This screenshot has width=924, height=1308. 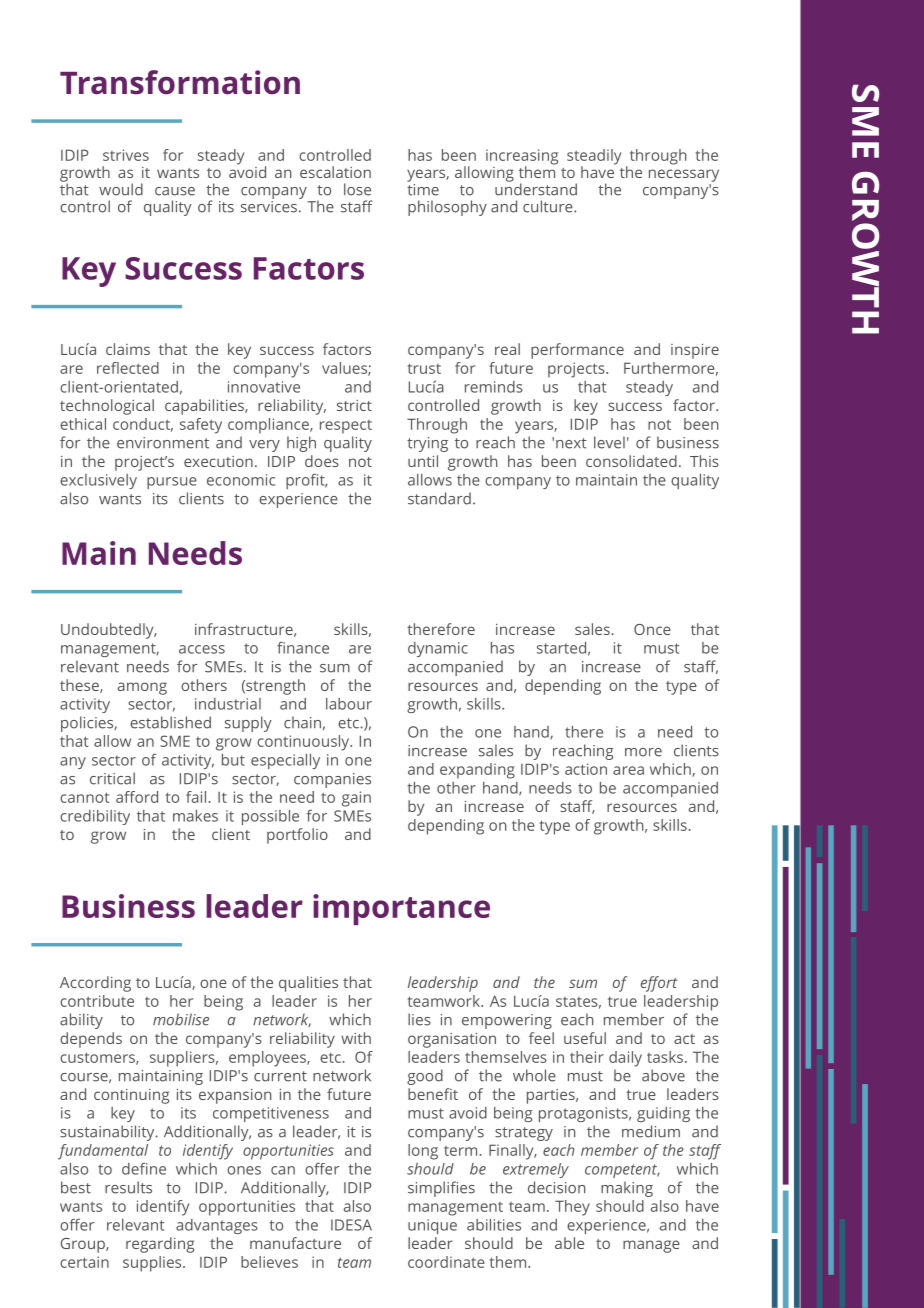 I want to click on labour, so click(x=349, y=704).
